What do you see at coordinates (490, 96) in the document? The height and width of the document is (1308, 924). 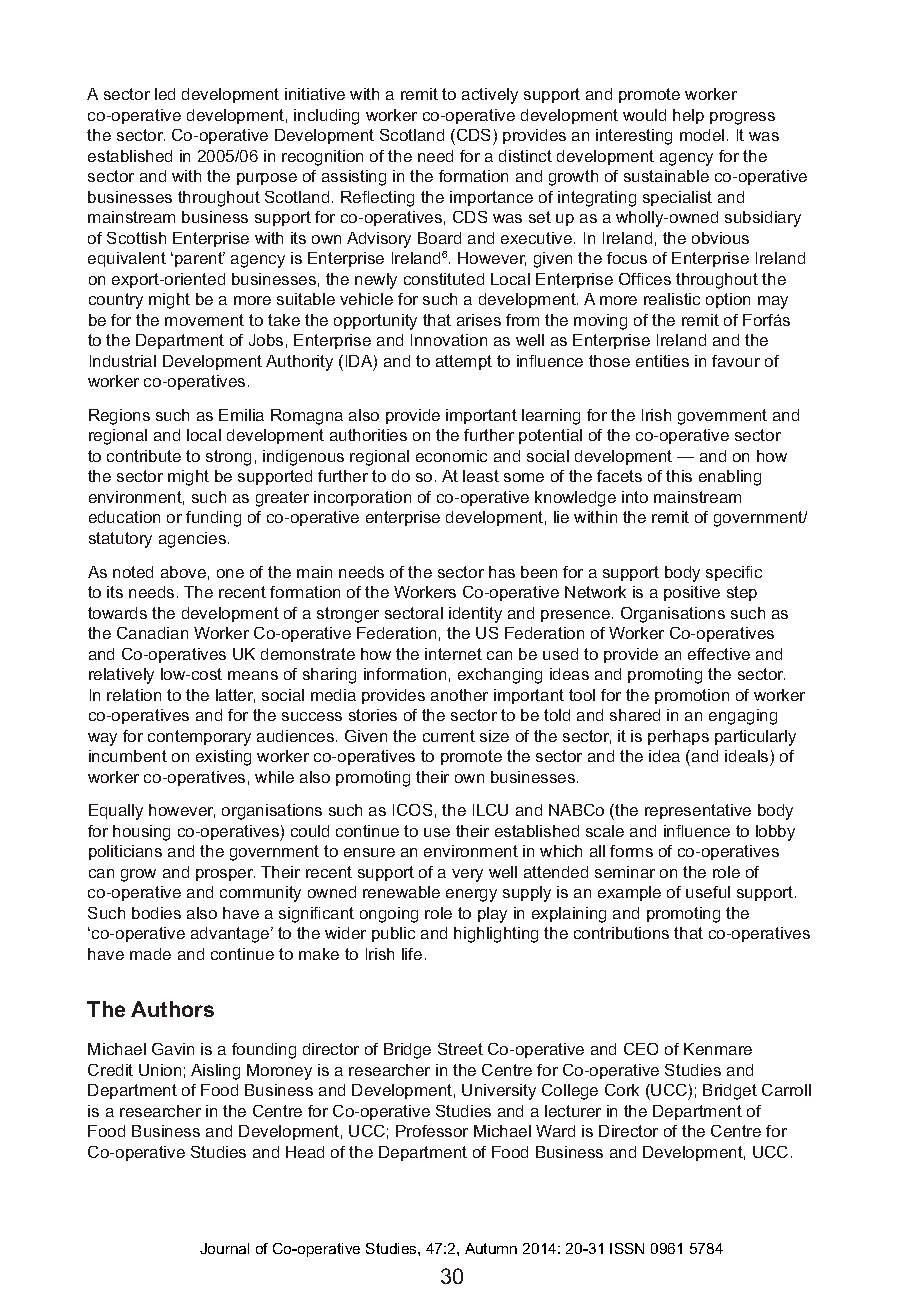 I see `actively` at bounding box center [490, 96].
